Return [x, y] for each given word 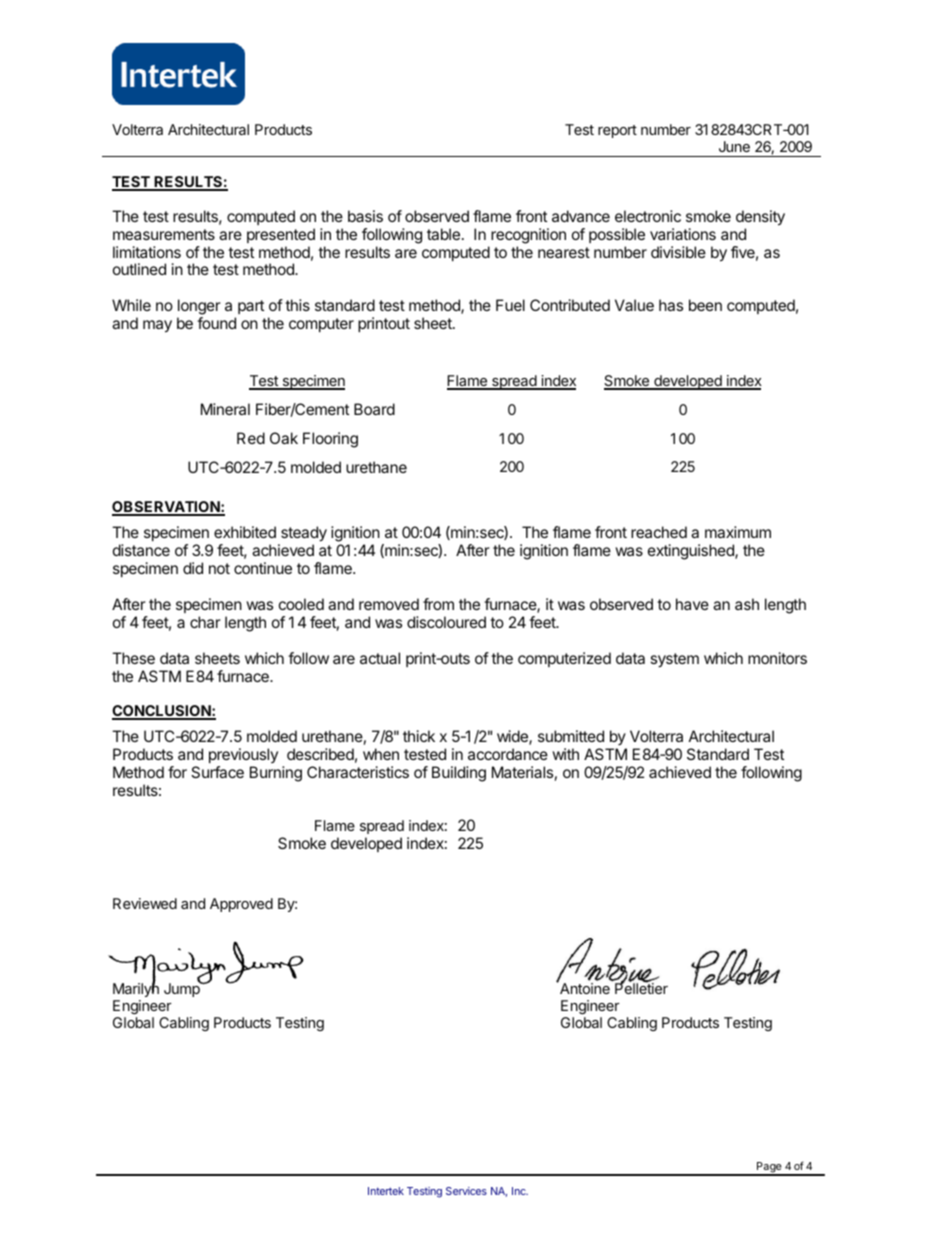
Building [459, 774]
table [443, 234]
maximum [738, 532]
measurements [164, 234]
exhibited [245, 532]
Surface [217, 772]
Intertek [386, 1191]
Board [374, 409]
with [565, 754]
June [734, 146]
